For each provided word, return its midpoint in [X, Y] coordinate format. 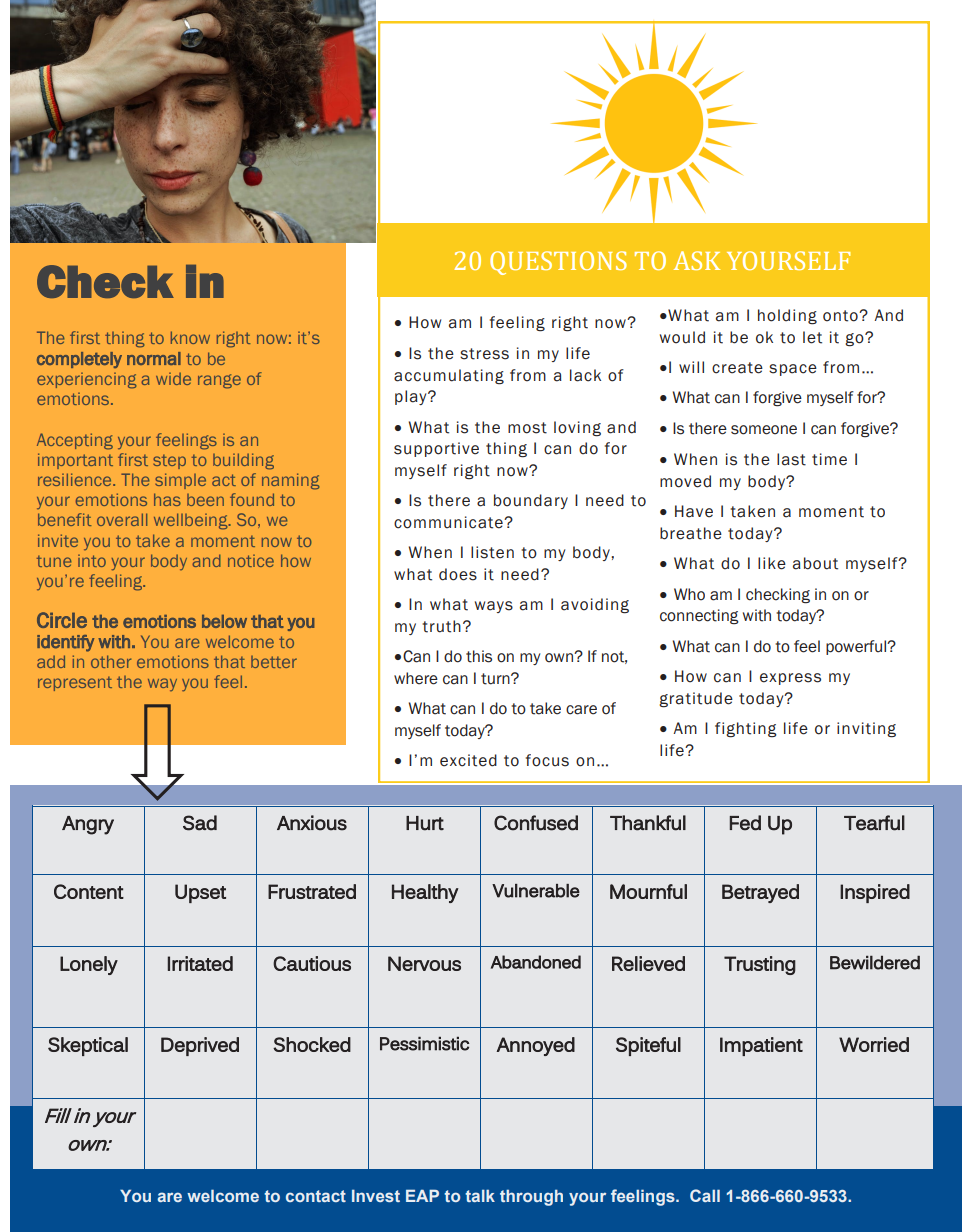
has [167, 499]
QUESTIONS [558, 263]
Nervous [424, 963]
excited [468, 760]
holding [787, 317]
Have [694, 511]
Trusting [760, 965]
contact [316, 1196]
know [190, 337]
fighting [746, 730]
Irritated [200, 963]
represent [75, 684]
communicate [449, 522]
